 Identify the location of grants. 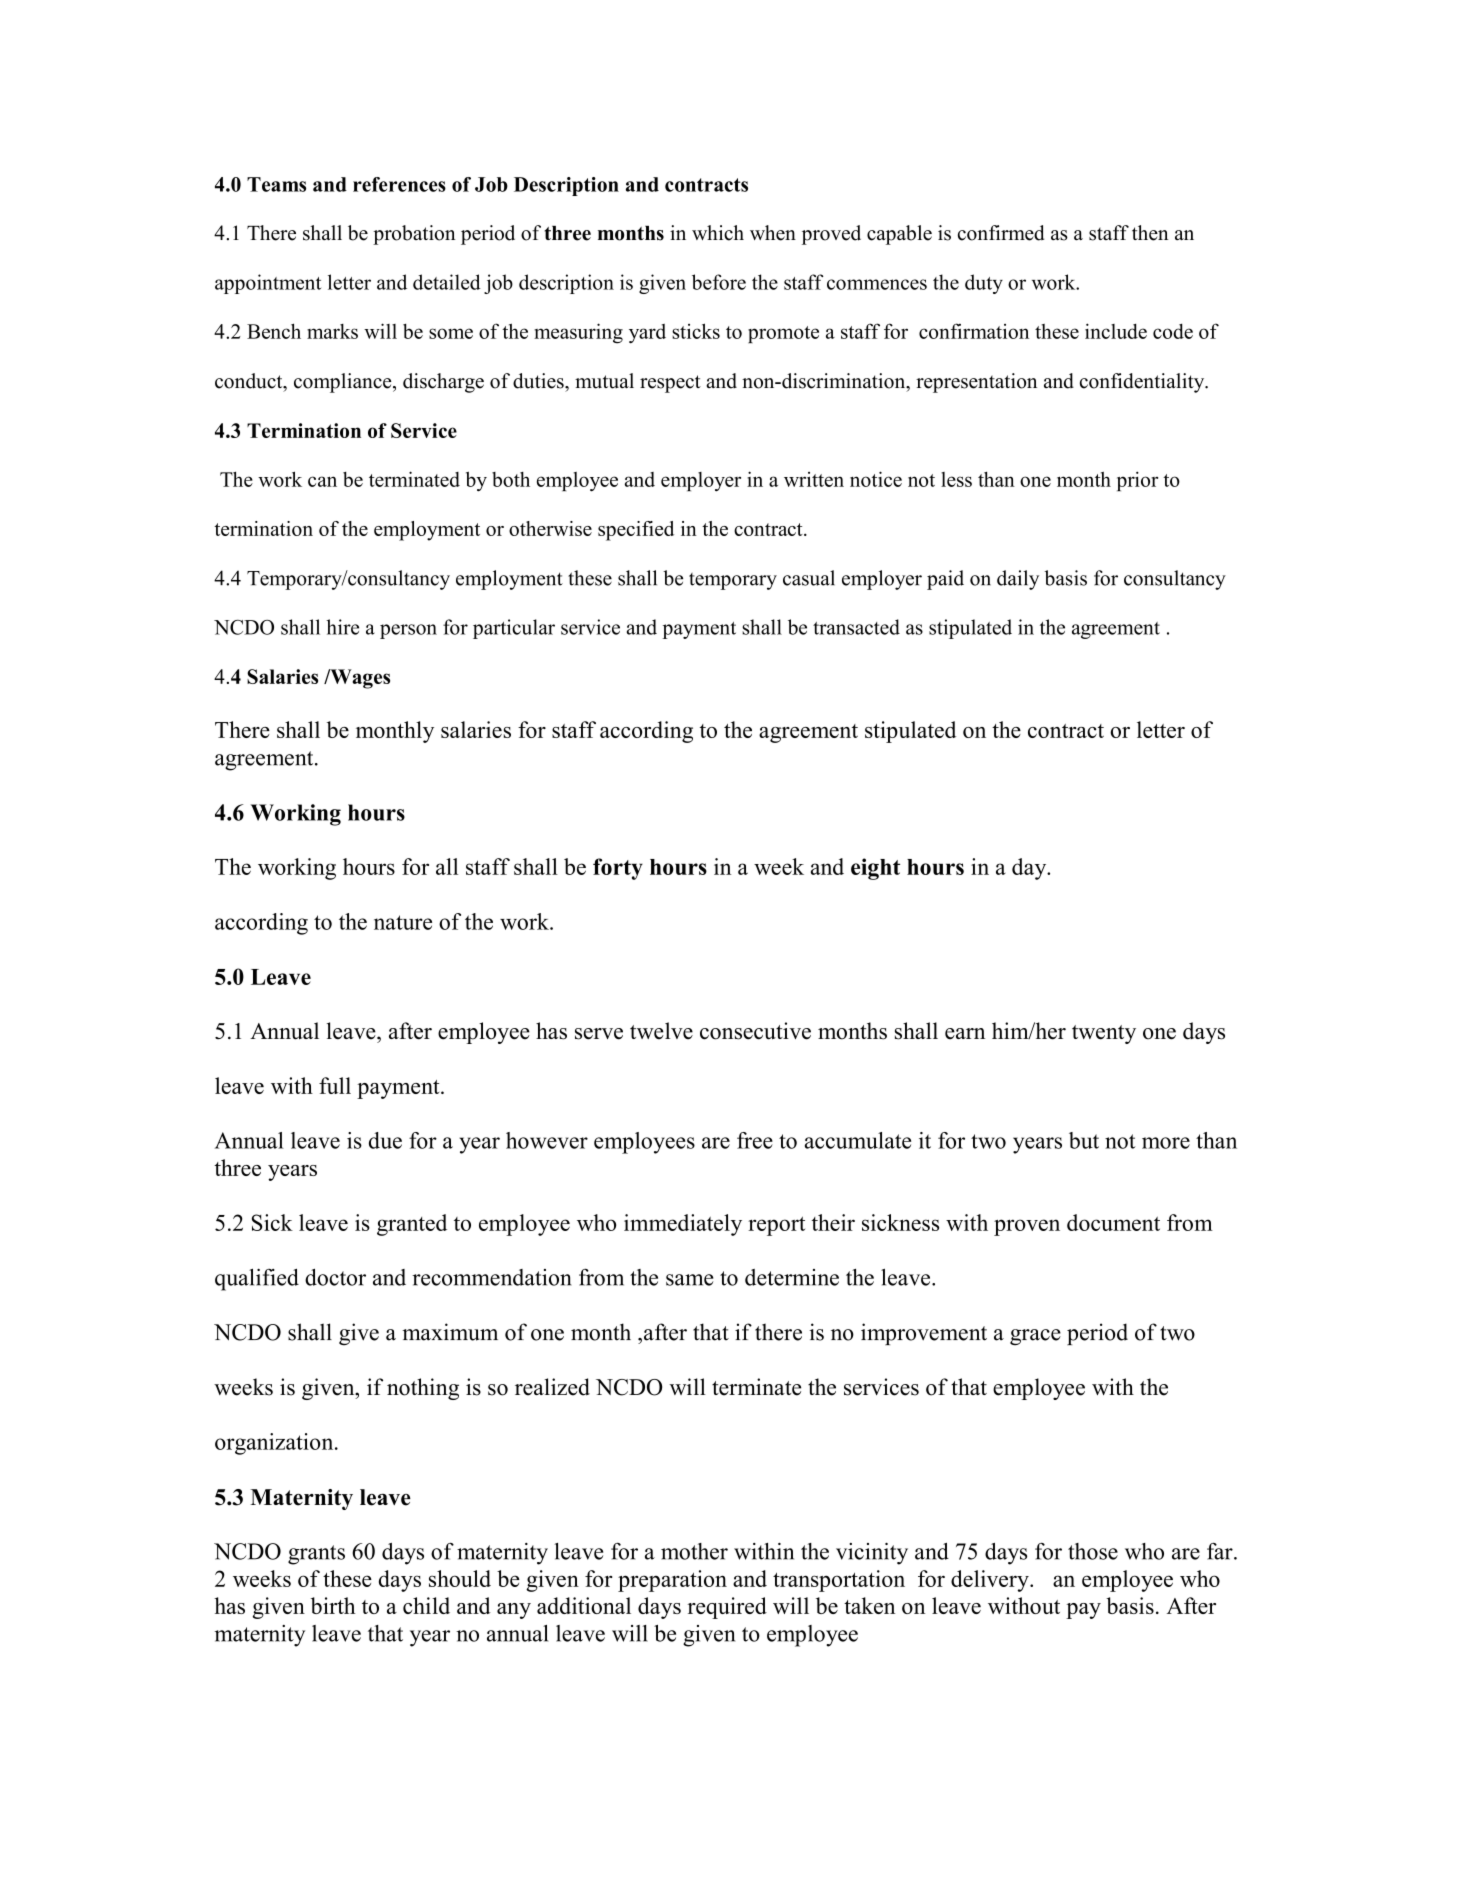
(316, 1555).
